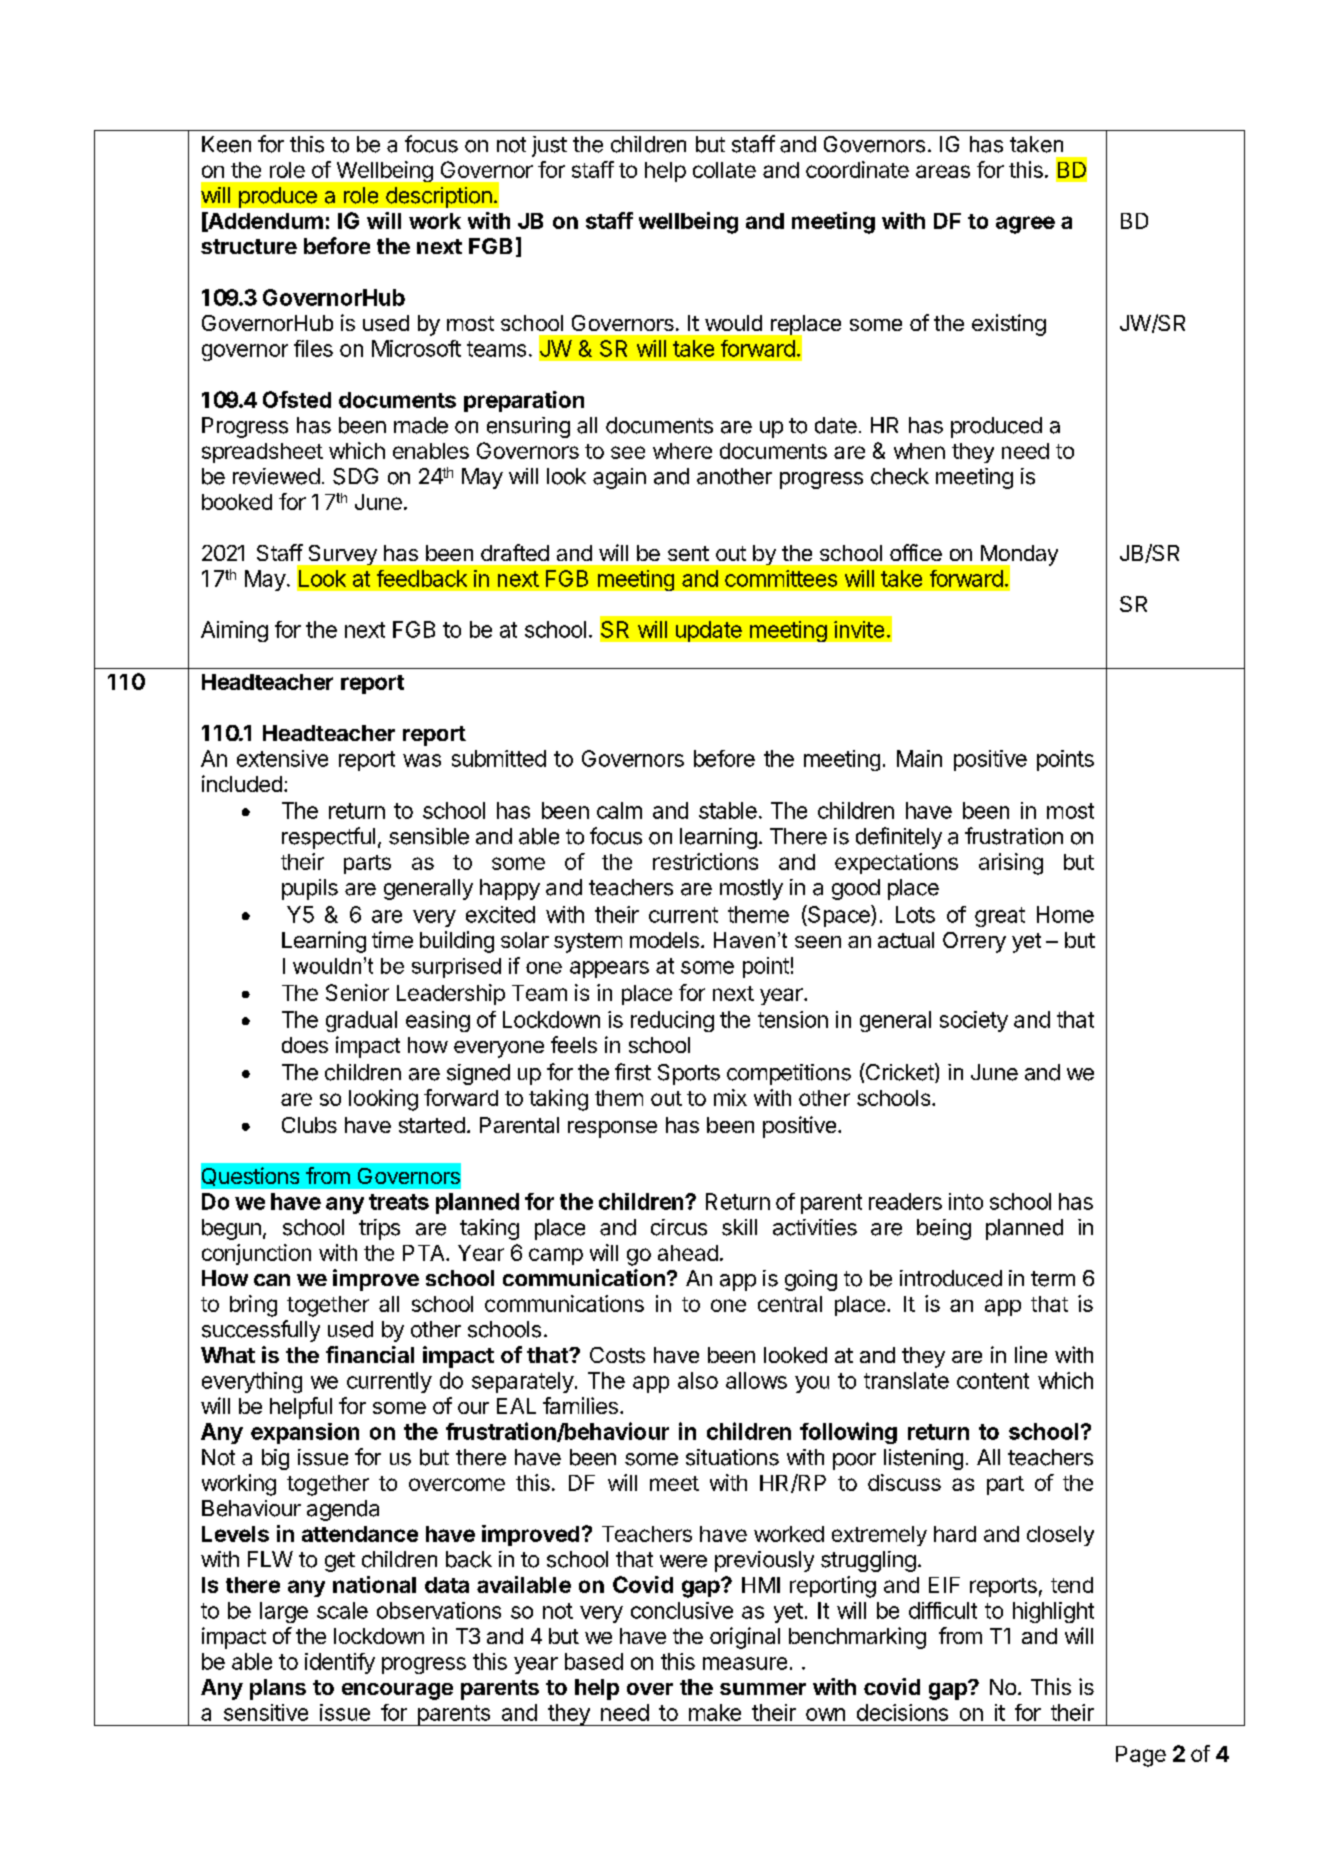 The image size is (1322, 1870). I want to click on SDG, so click(355, 476).
